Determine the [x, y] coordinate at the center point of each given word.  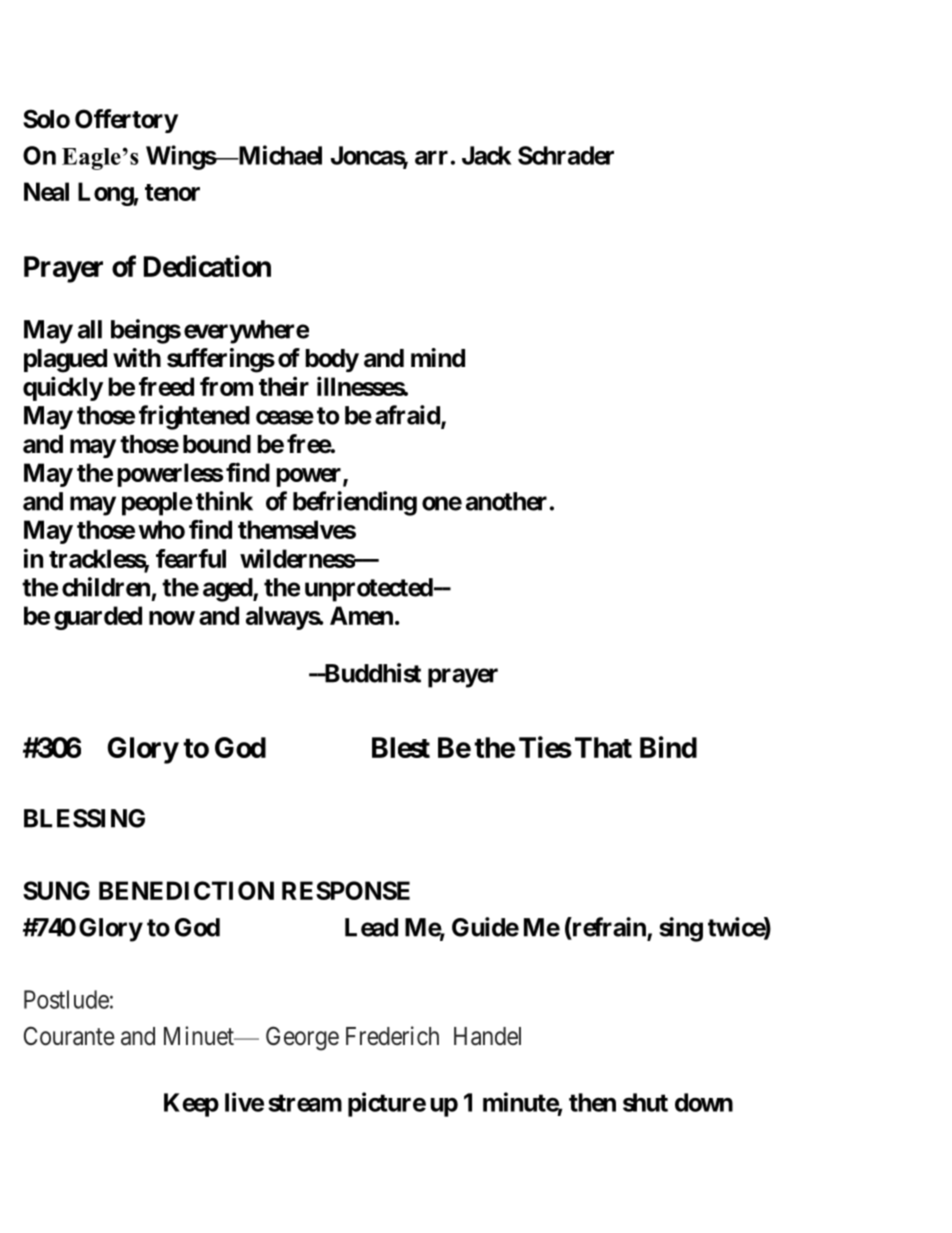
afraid [408, 416]
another [506, 501]
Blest [401, 747]
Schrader [566, 155]
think [224, 501]
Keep [191, 1105]
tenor [172, 192]
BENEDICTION [186, 890]
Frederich [392, 1036]
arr [431, 157]
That [603, 747]
